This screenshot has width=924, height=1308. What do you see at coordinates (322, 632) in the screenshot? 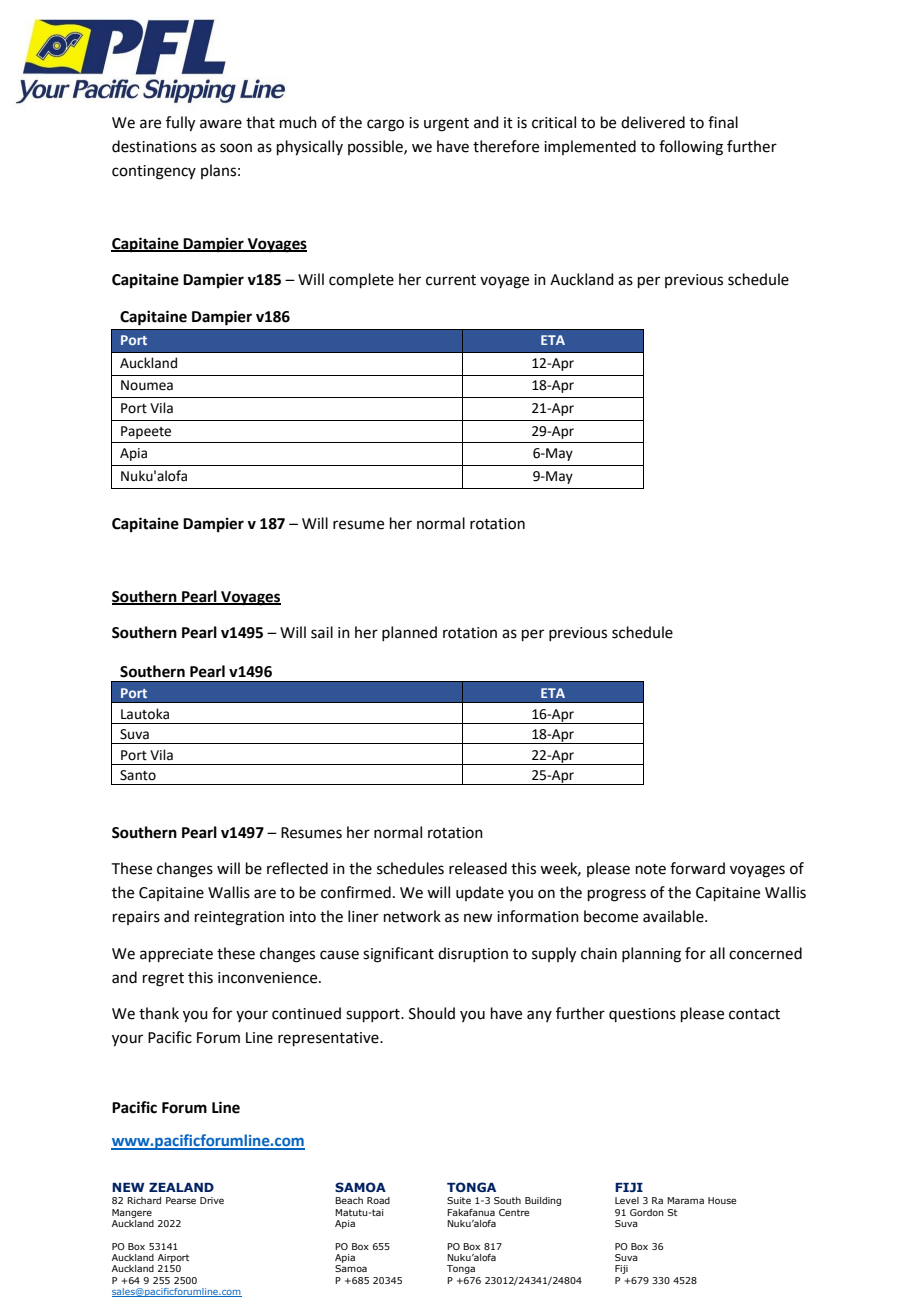
I see `sail` at bounding box center [322, 632].
